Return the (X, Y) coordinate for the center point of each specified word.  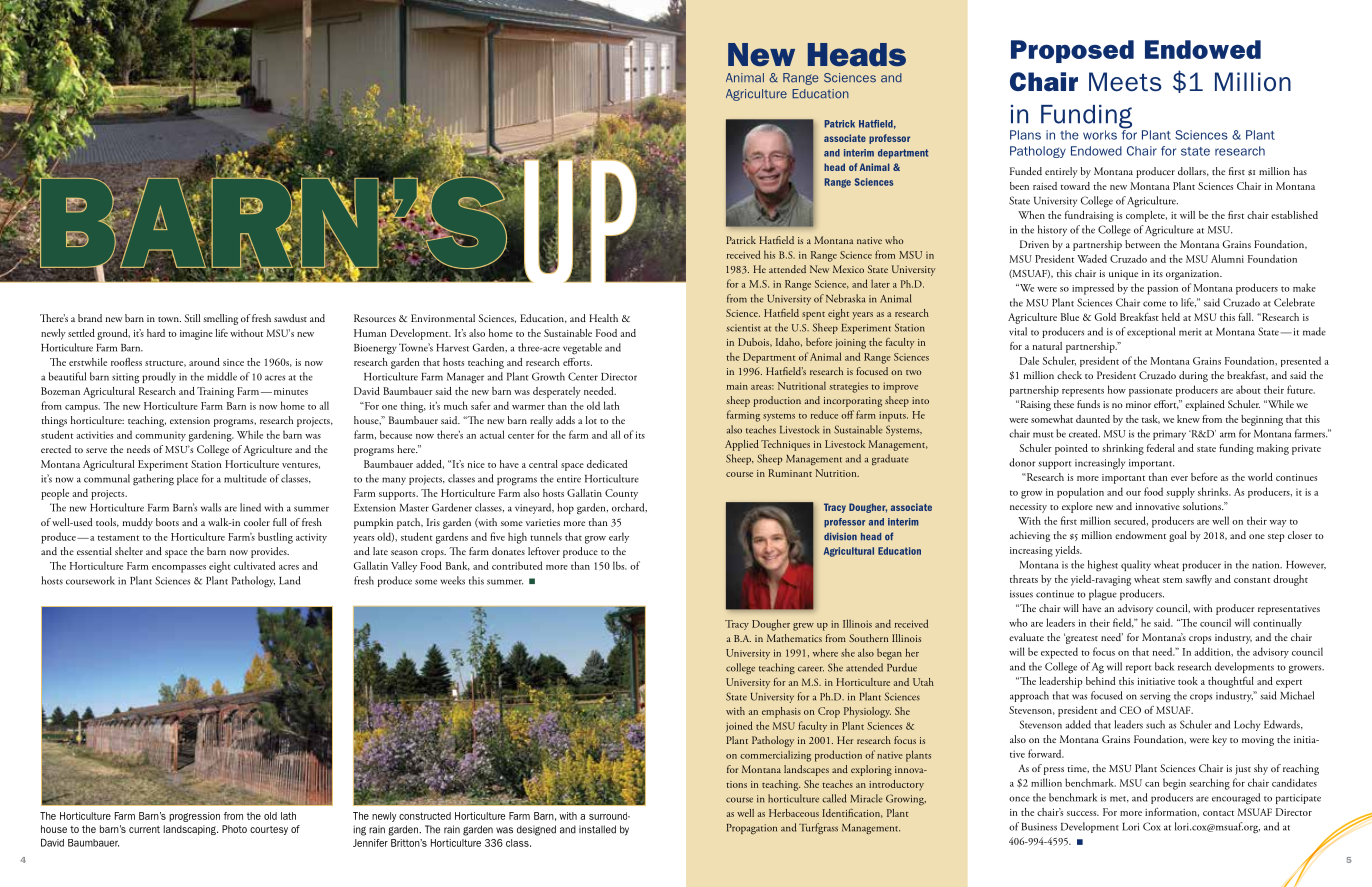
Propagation (752, 829)
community (160, 436)
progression (194, 817)
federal (1161, 448)
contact (1218, 813)
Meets (1125, 81)
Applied (742, 445)
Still (192, 318)
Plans (1025, 135)
